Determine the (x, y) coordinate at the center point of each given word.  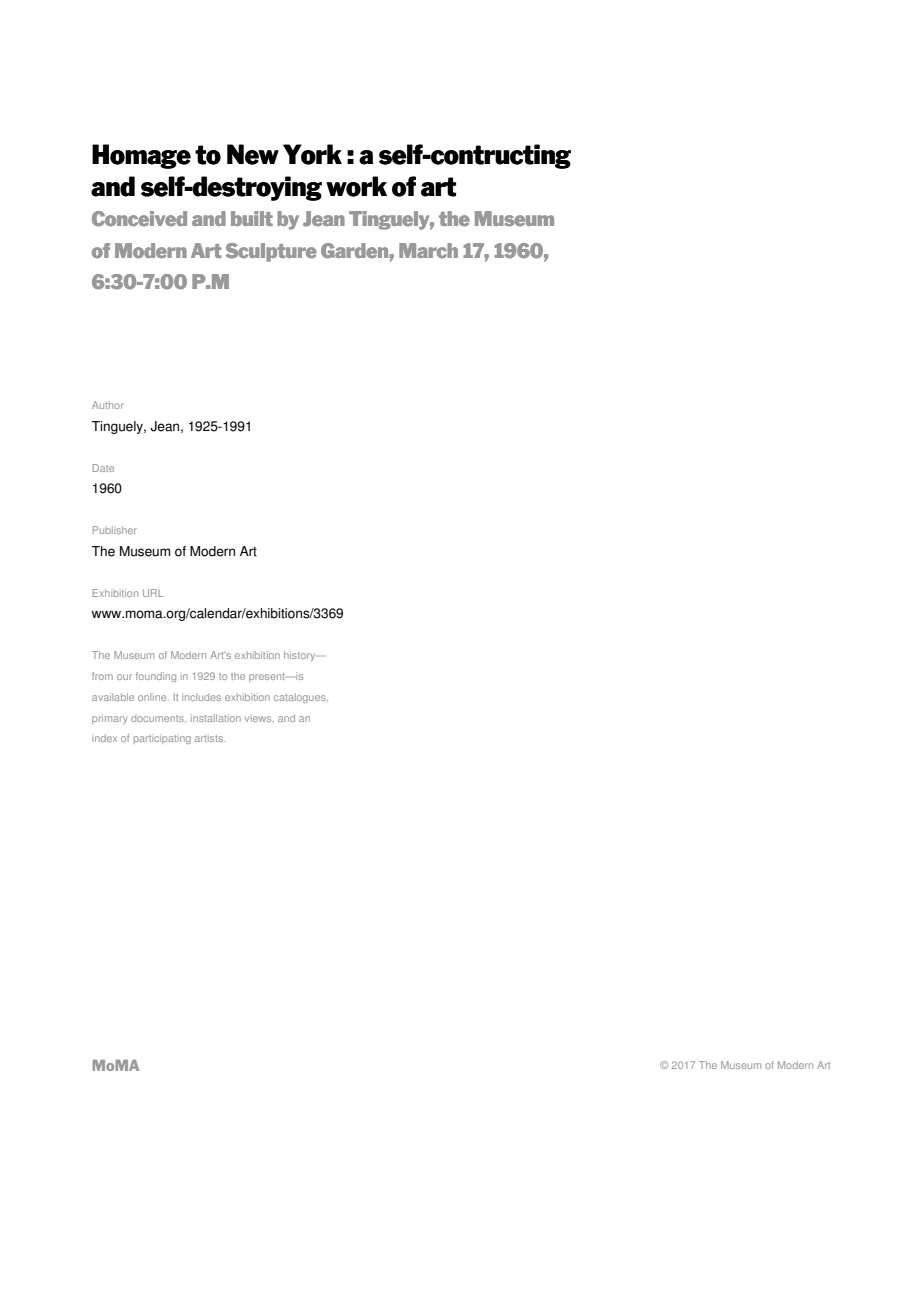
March (428, 251)
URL (153, 593)
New (253, 154)
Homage (141, 156)
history (299, 656)
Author (108, 405)
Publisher (115, 530)
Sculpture (271, 252)
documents (158, 718)
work (356, 186)
